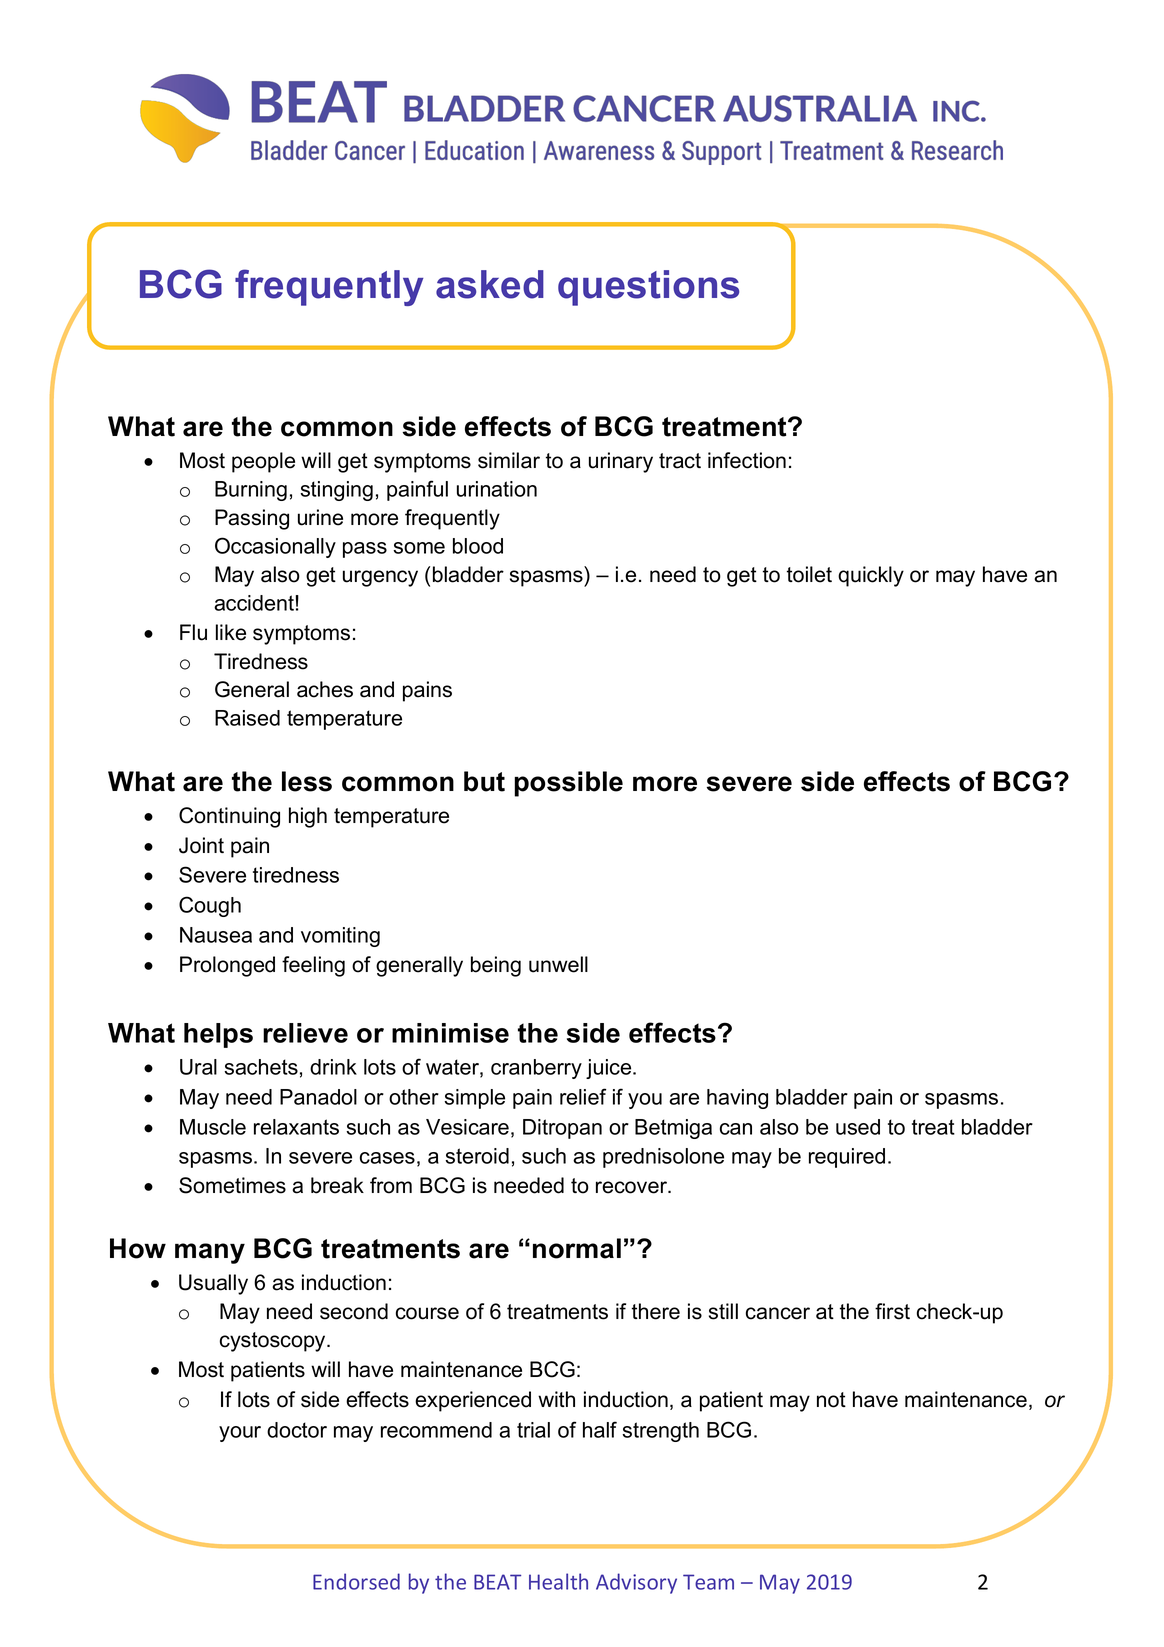  What do you see at coordinates (737, 1099) in the page?
I see `having` at bounding box center [737, 1099].
